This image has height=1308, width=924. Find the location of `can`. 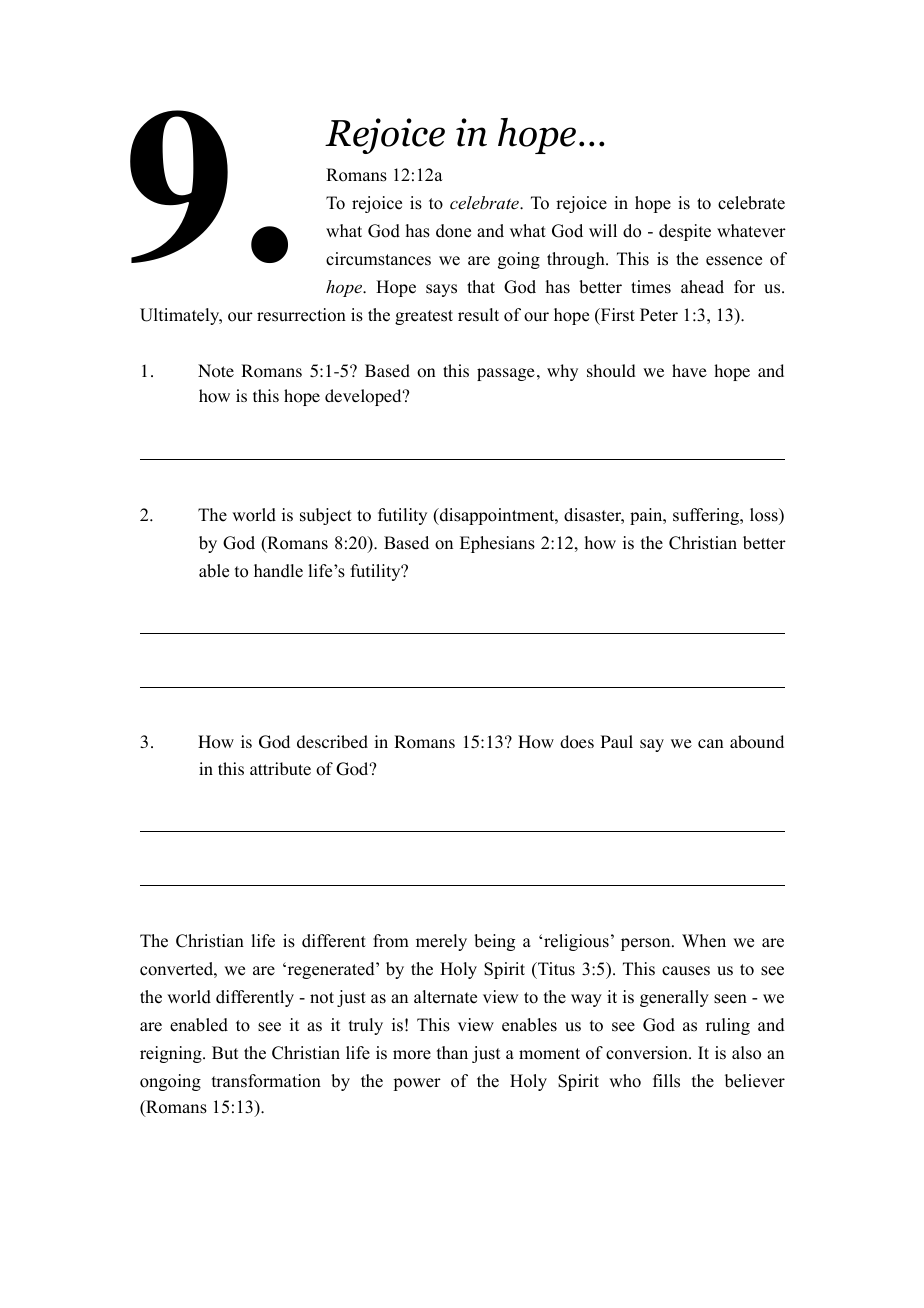

can is located at coordinates (710, 743).
